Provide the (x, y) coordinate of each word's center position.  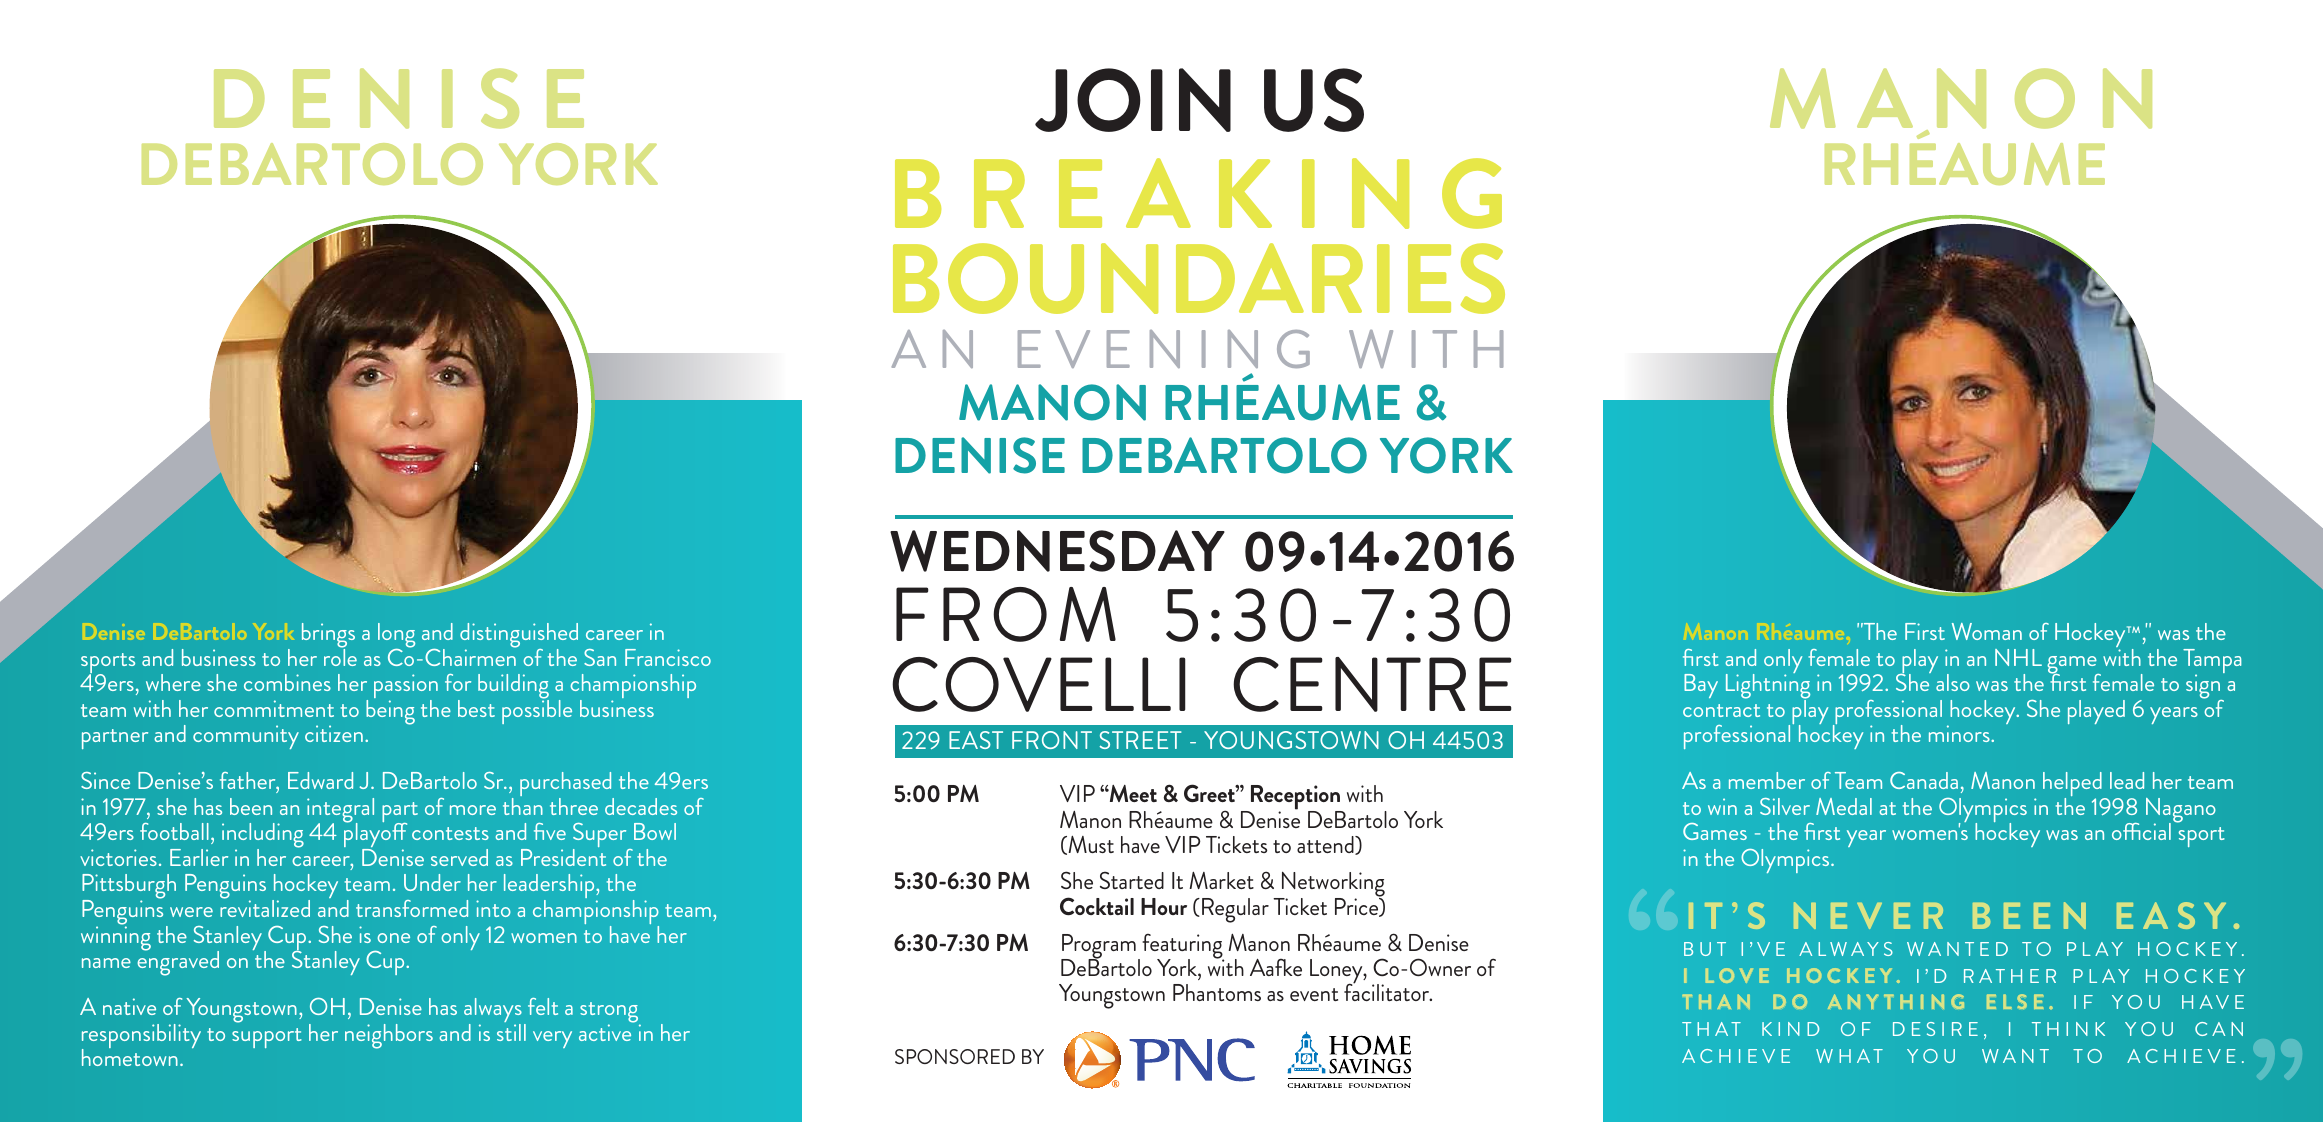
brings (328, 637)
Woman (1987, 631)
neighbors (389, 1036)
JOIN (1133, 100)
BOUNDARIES (1199, 278)
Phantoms (1217, 992)
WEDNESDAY (1057, 551)
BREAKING (1198, 193)
